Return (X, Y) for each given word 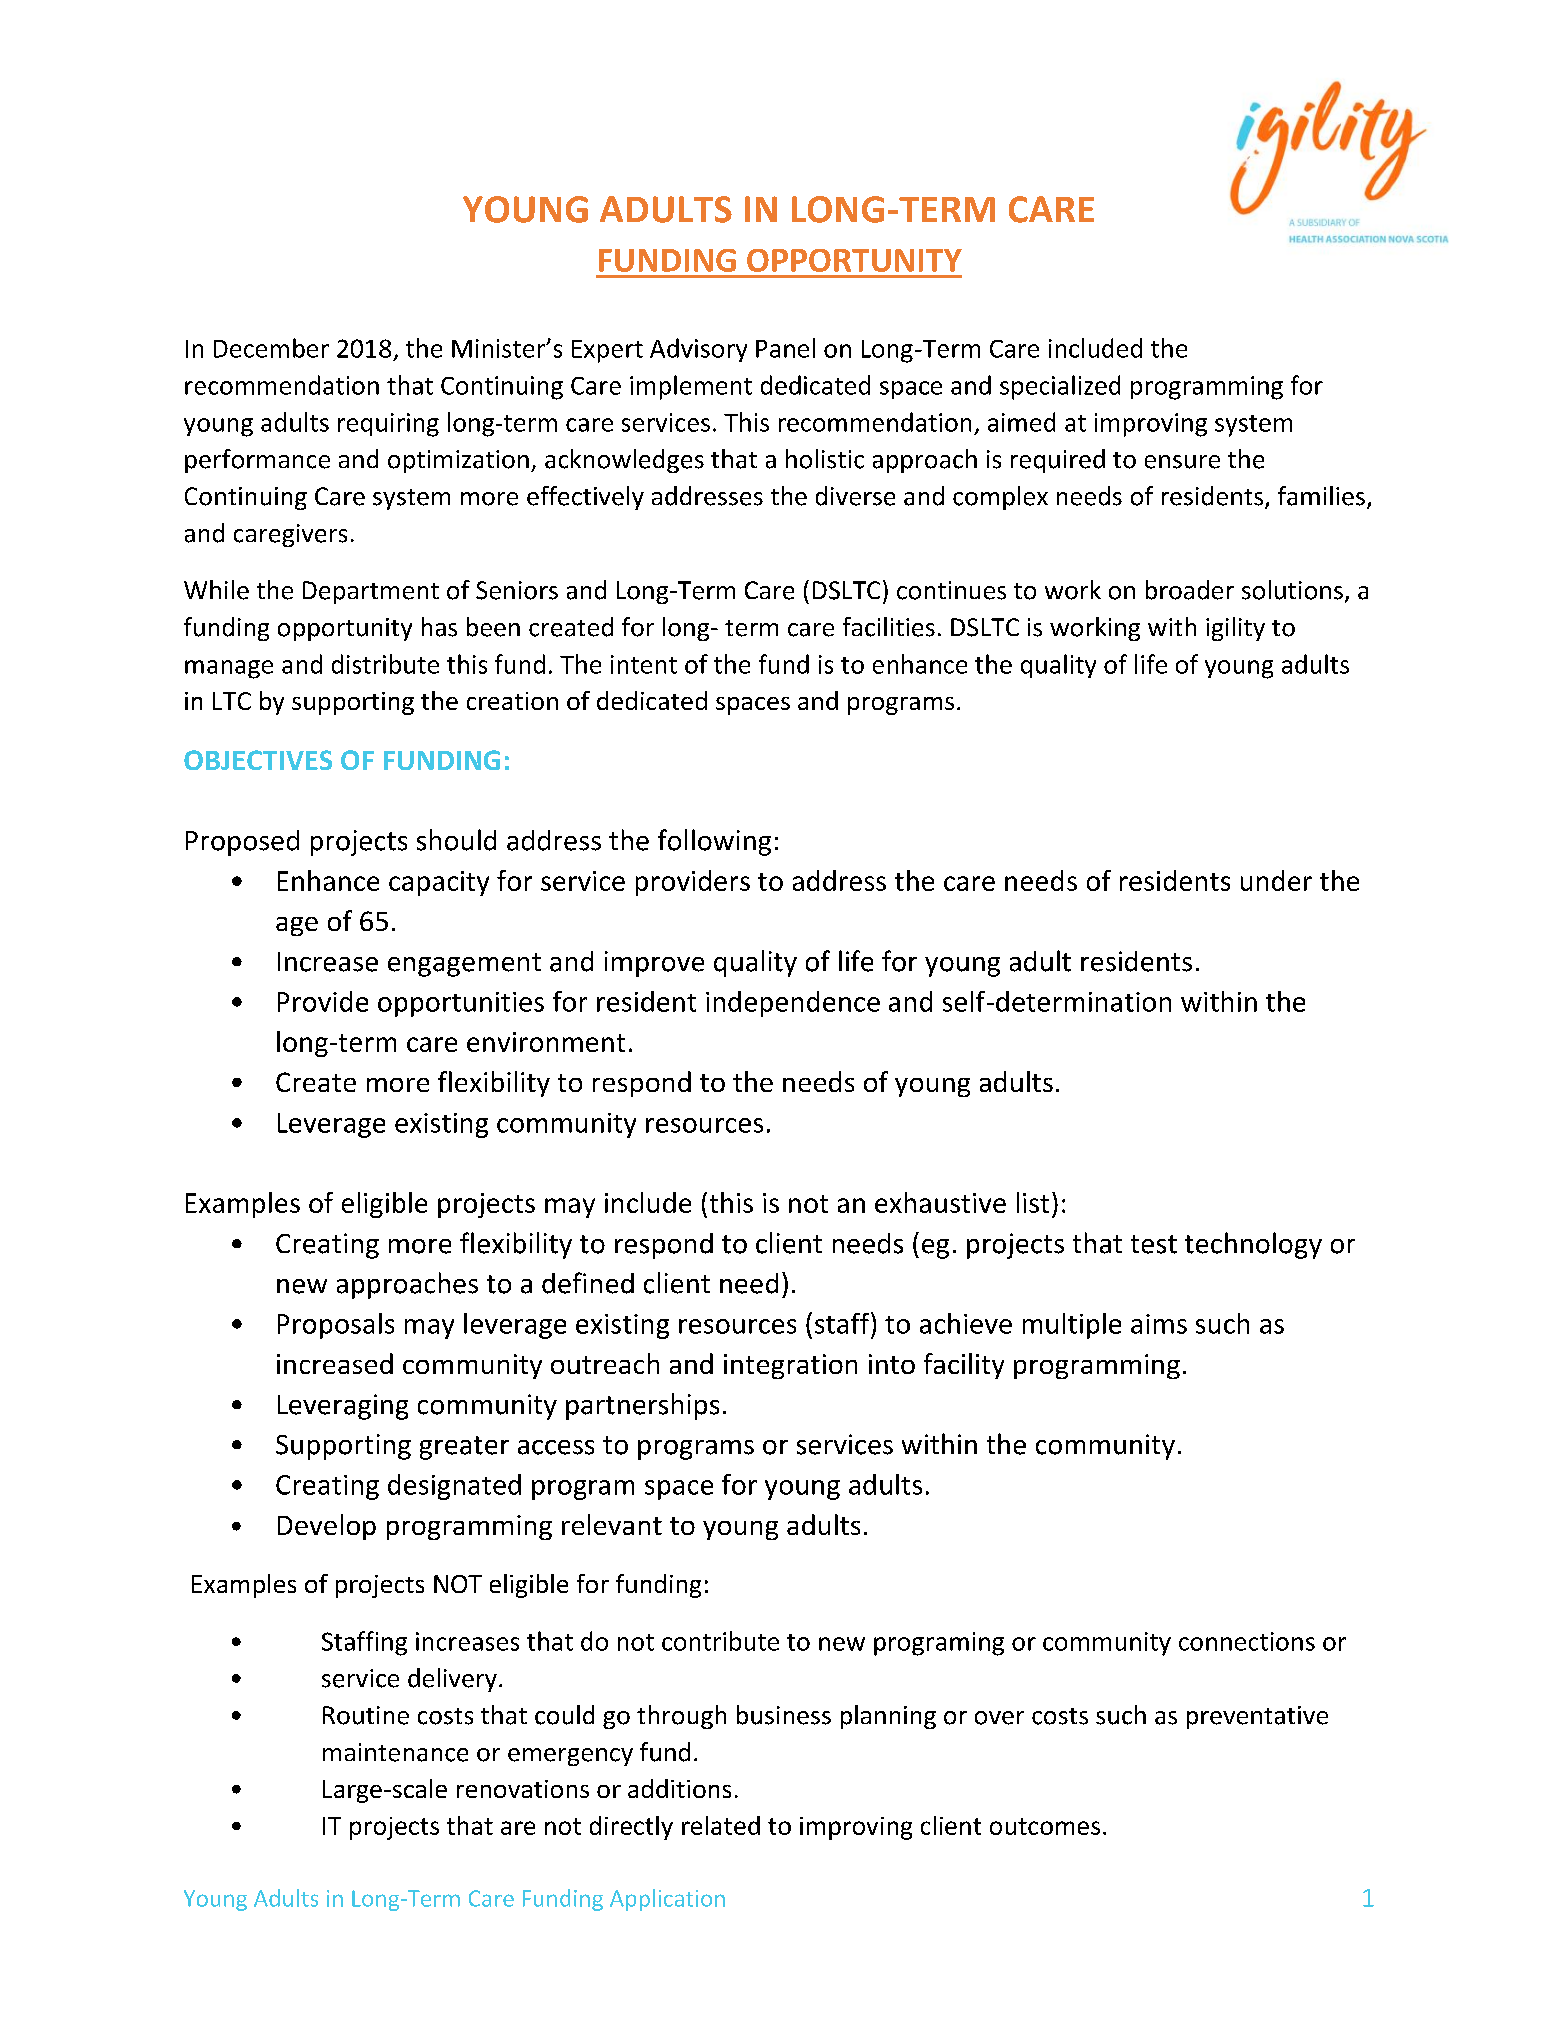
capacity (439, 883)
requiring (388, 425)
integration (790, 1366)
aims (1159, 1324)
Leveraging (343, 1407)
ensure (1182, 462)
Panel (785, 348)
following (714, 842)
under (1276, 880)
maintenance (395, 1752)
